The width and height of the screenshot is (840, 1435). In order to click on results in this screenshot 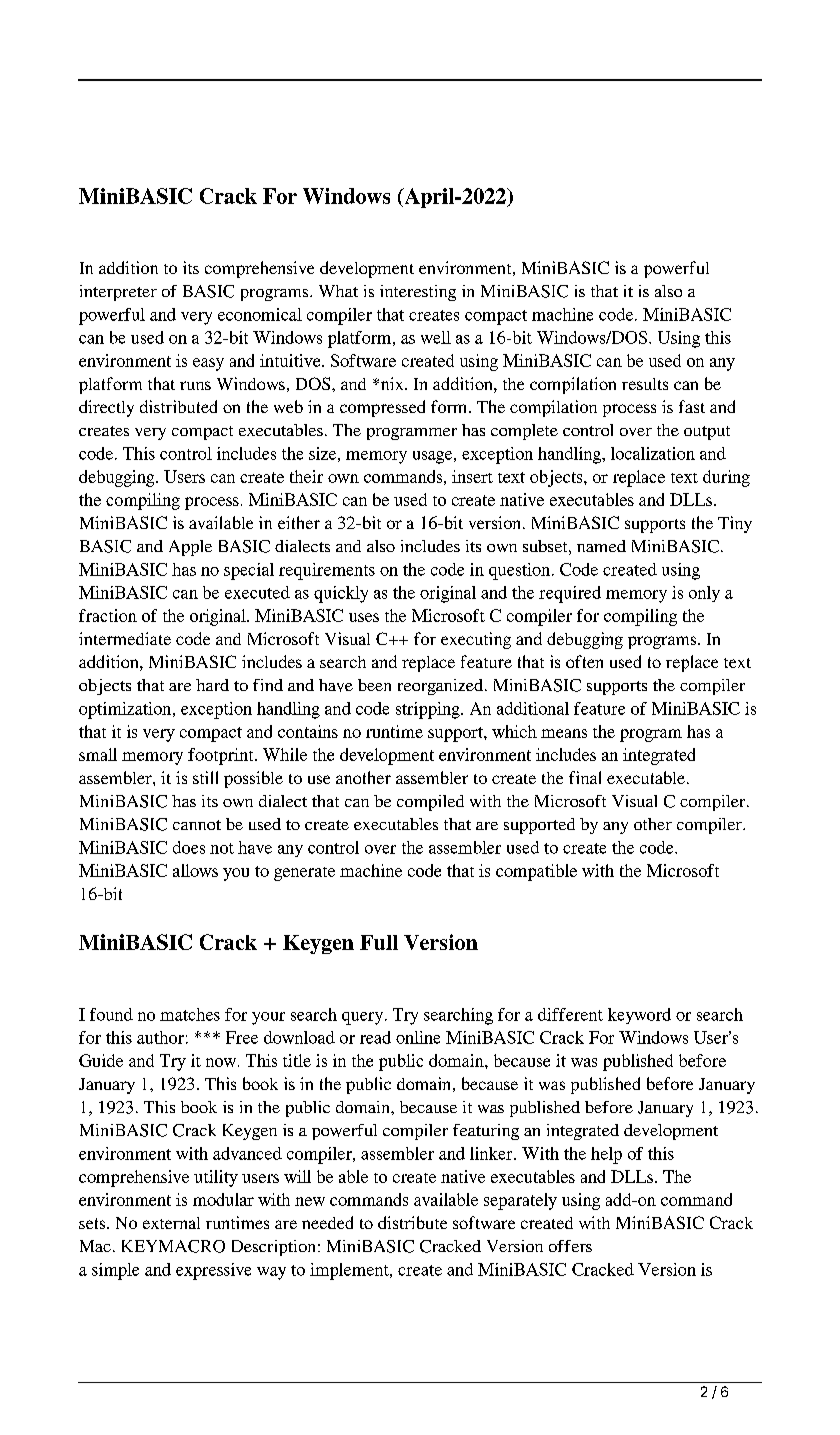, I will do `click(645, 384)`.
